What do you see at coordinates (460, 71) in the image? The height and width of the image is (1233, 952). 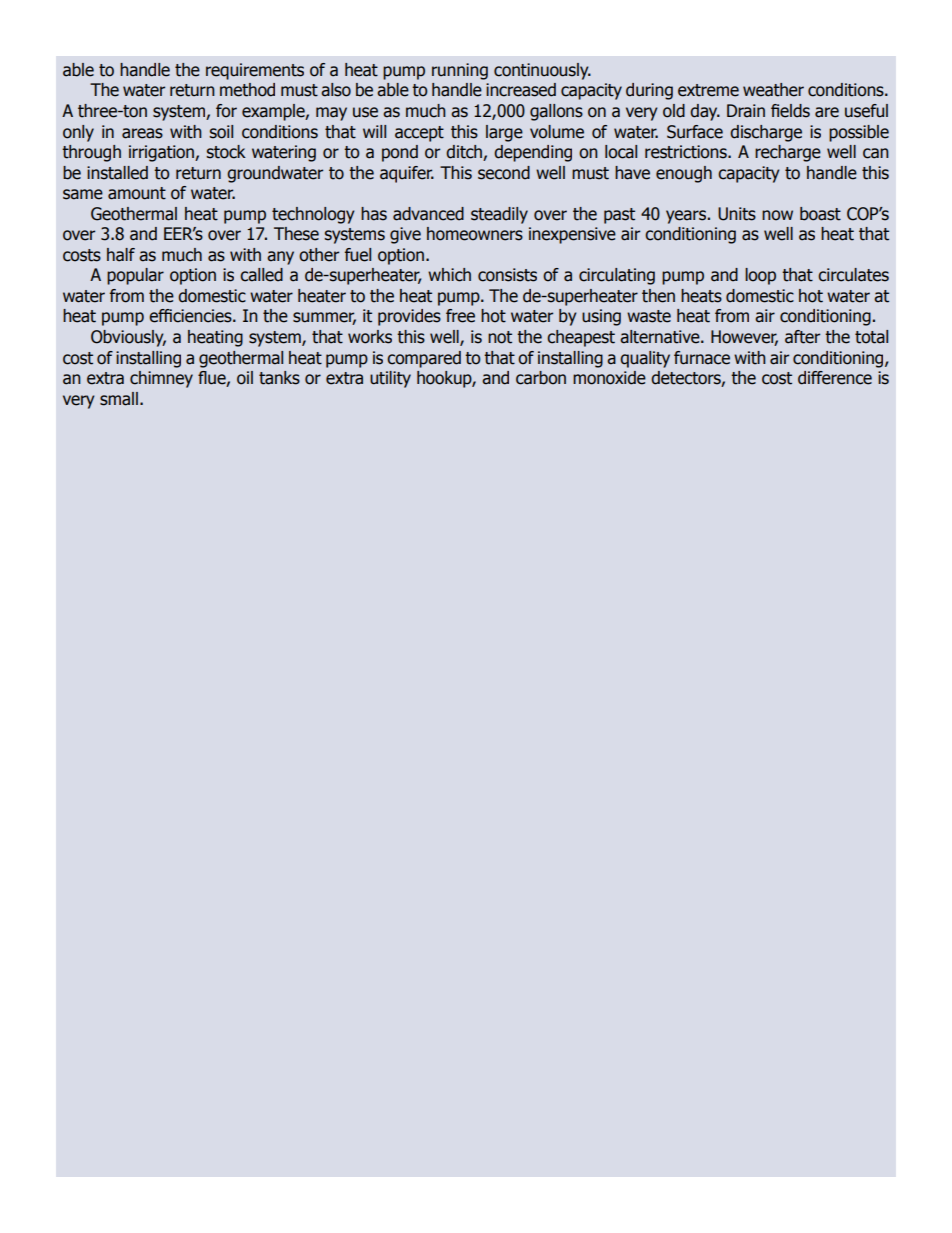 I see `running` at bounding box center [460, 71].
